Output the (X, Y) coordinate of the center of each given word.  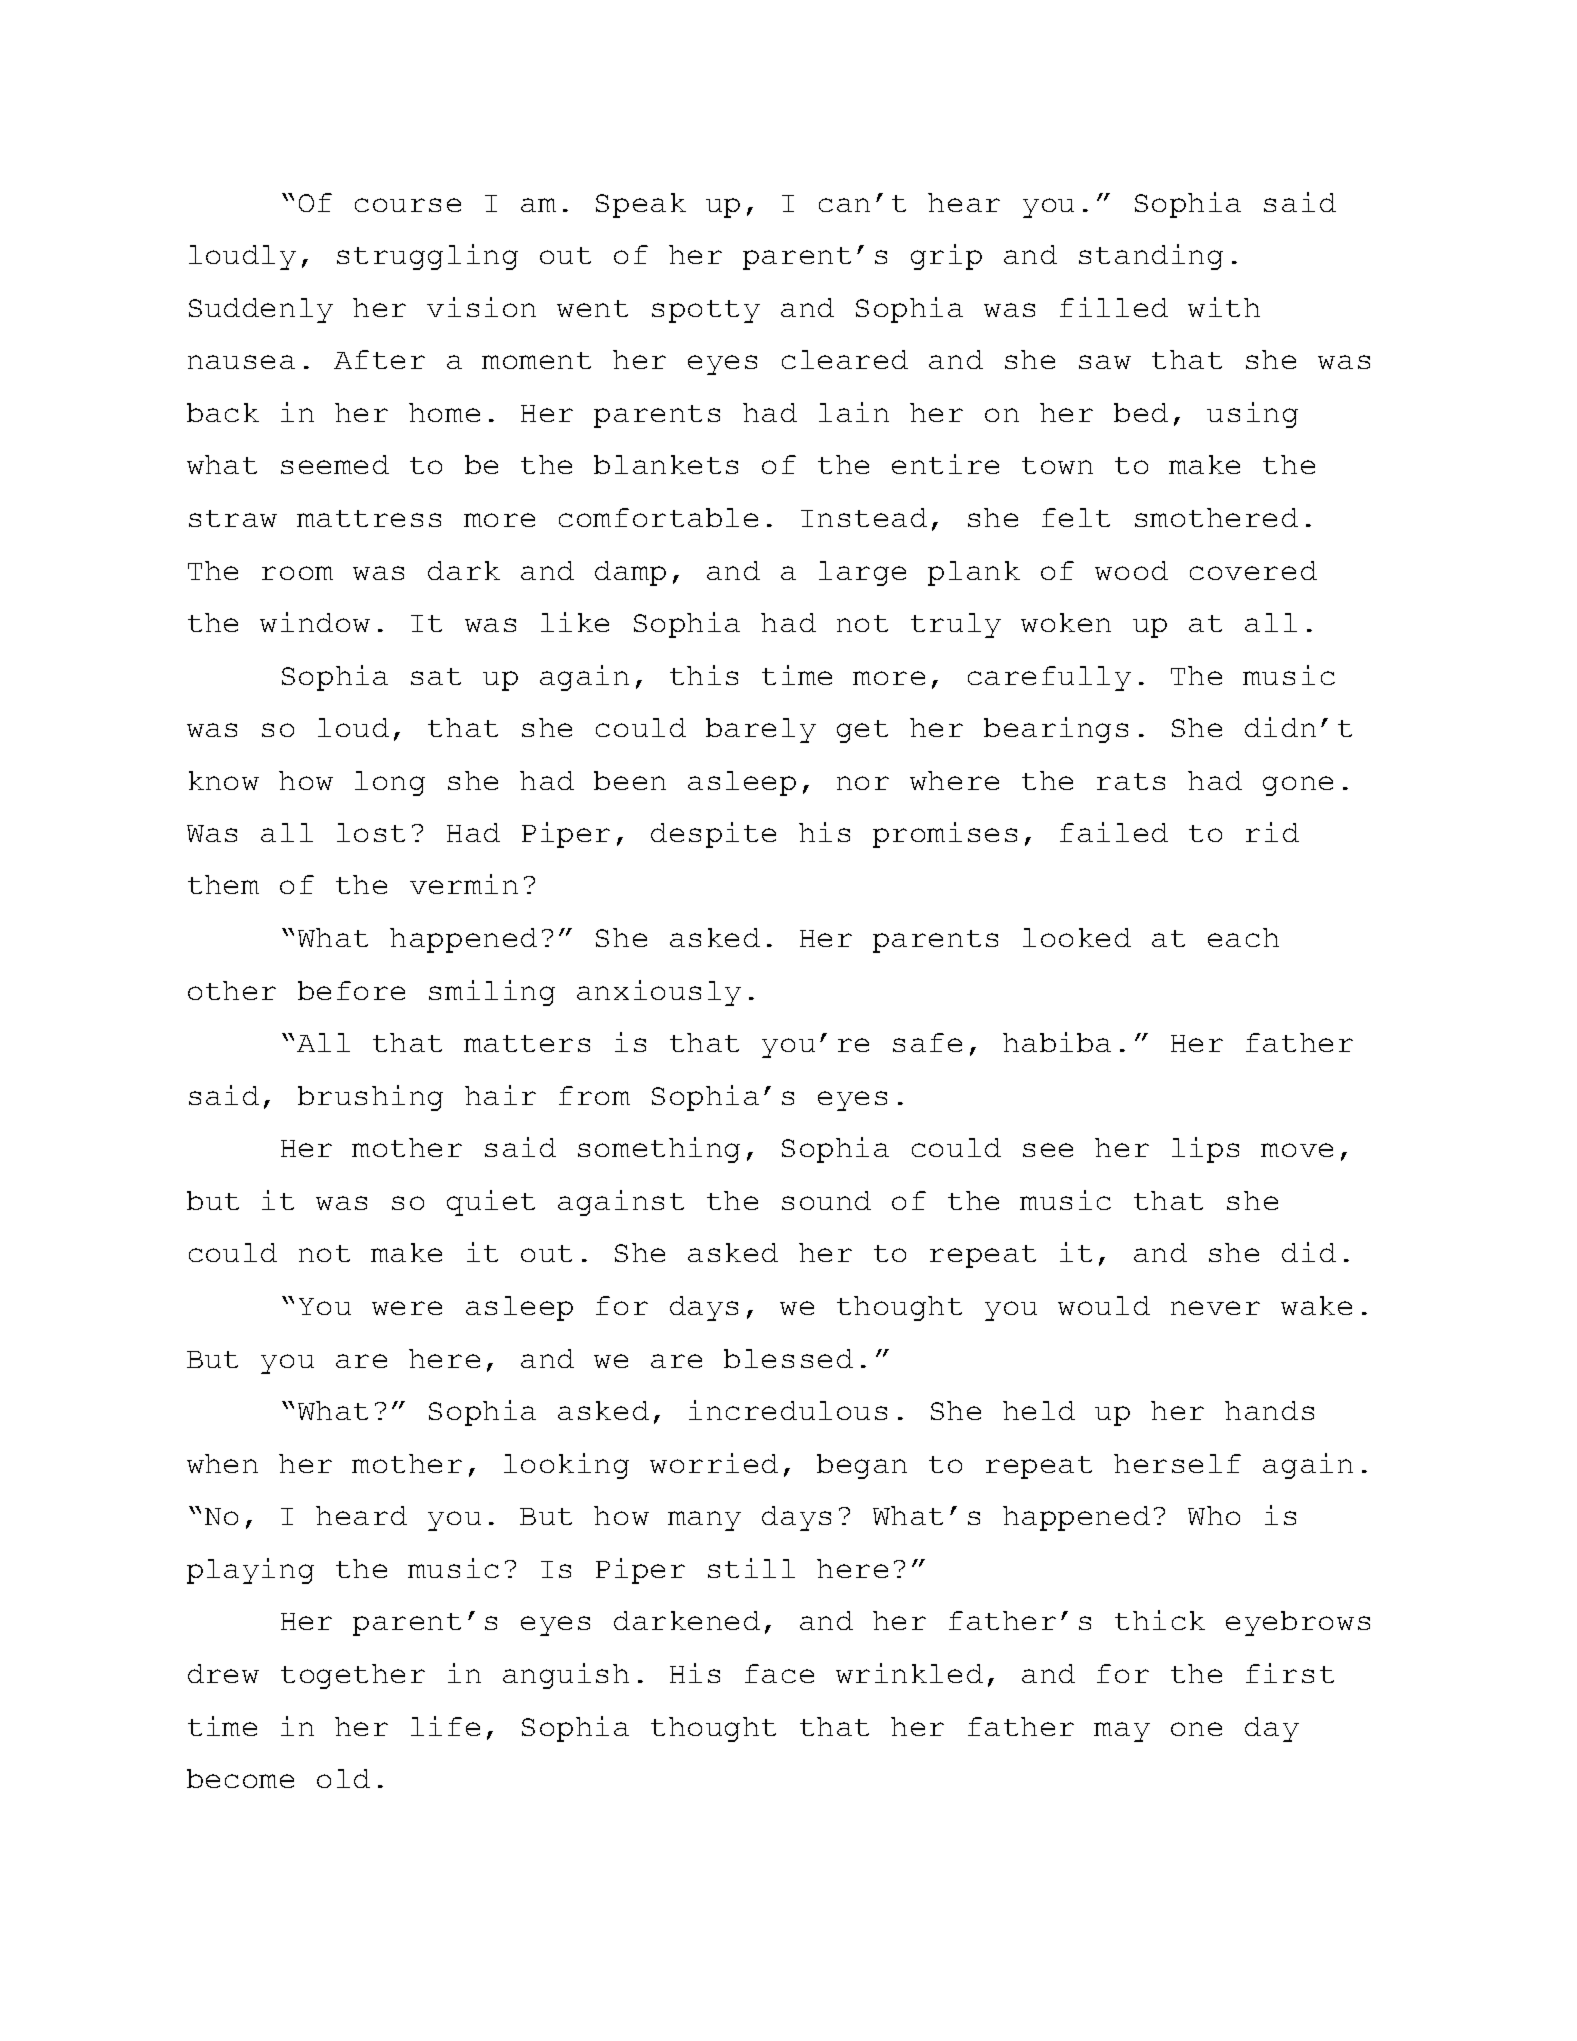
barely (761, 730)
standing (1151, 257)
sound (826, 1200)
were (407, 1308)
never (1215, 1308)
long (390, 783)
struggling (427, 257)
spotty (706, 311)
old (343, 1778)
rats (1131, 781)
